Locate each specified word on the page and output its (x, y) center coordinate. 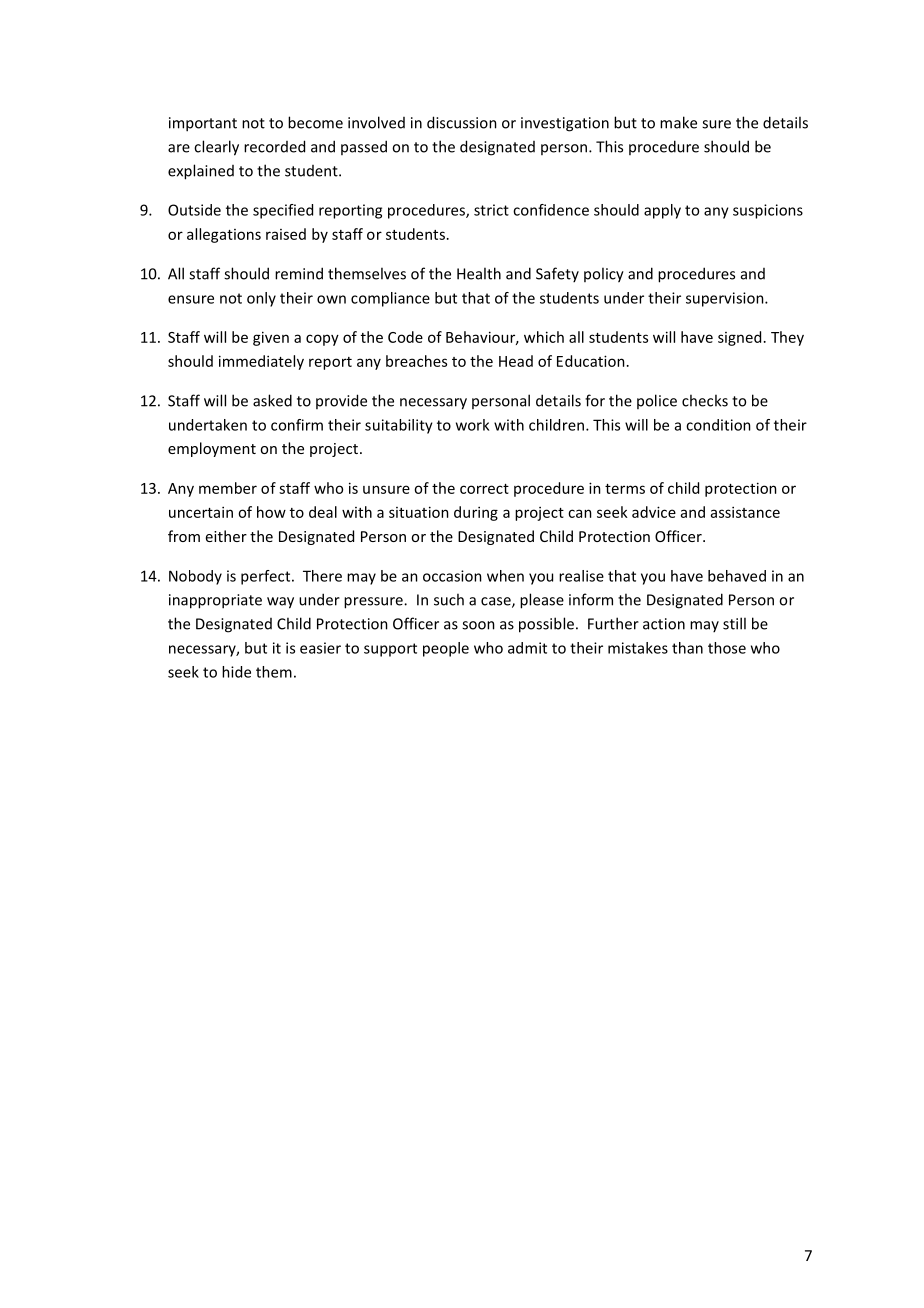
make (678, 122)
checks (705, 400)
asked (272, 400)
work (472, 425)
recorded (274, 146)
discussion (462, 122)
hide (236, 672)
